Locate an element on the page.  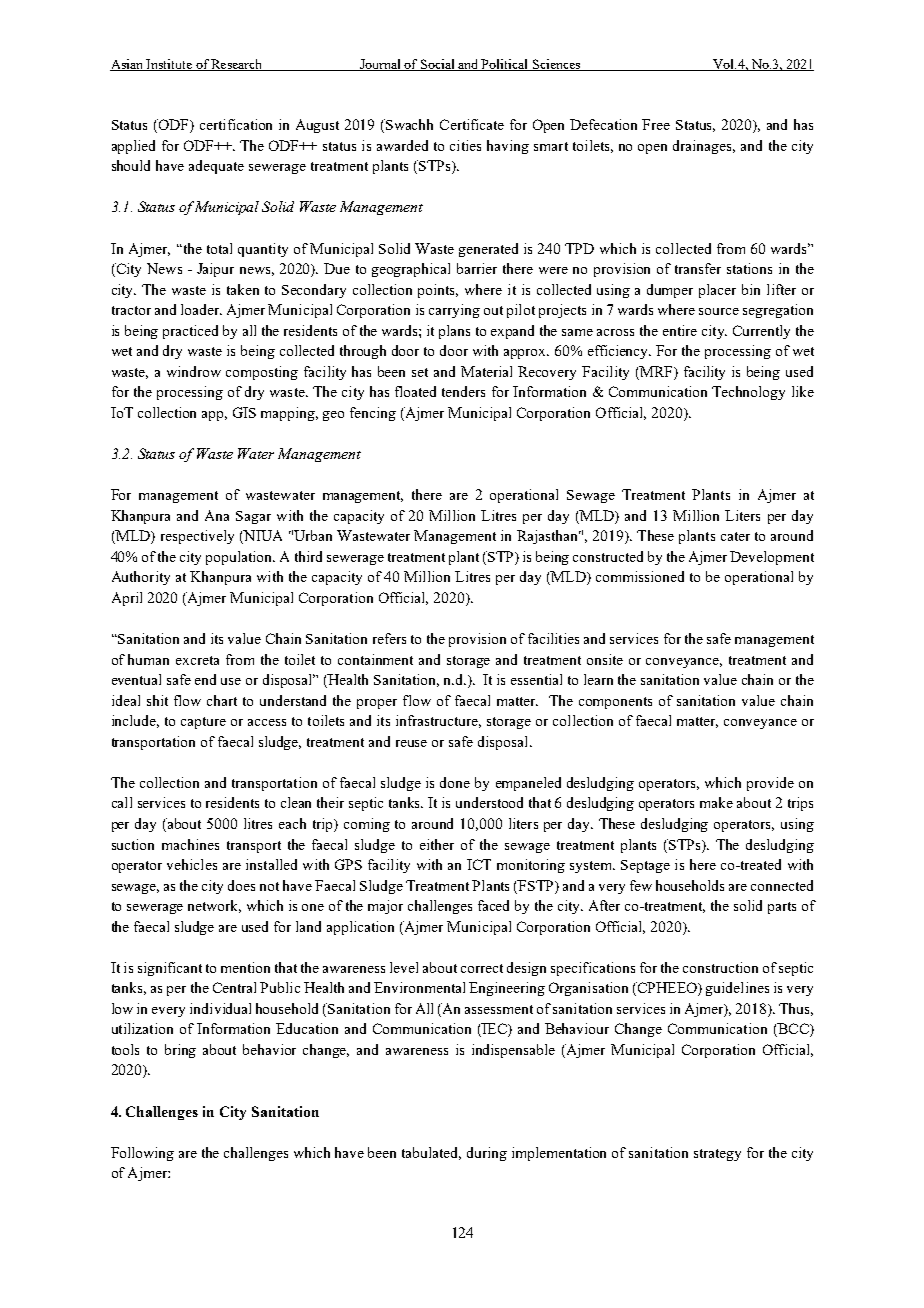
Free is located at coordinates (656, 124).
